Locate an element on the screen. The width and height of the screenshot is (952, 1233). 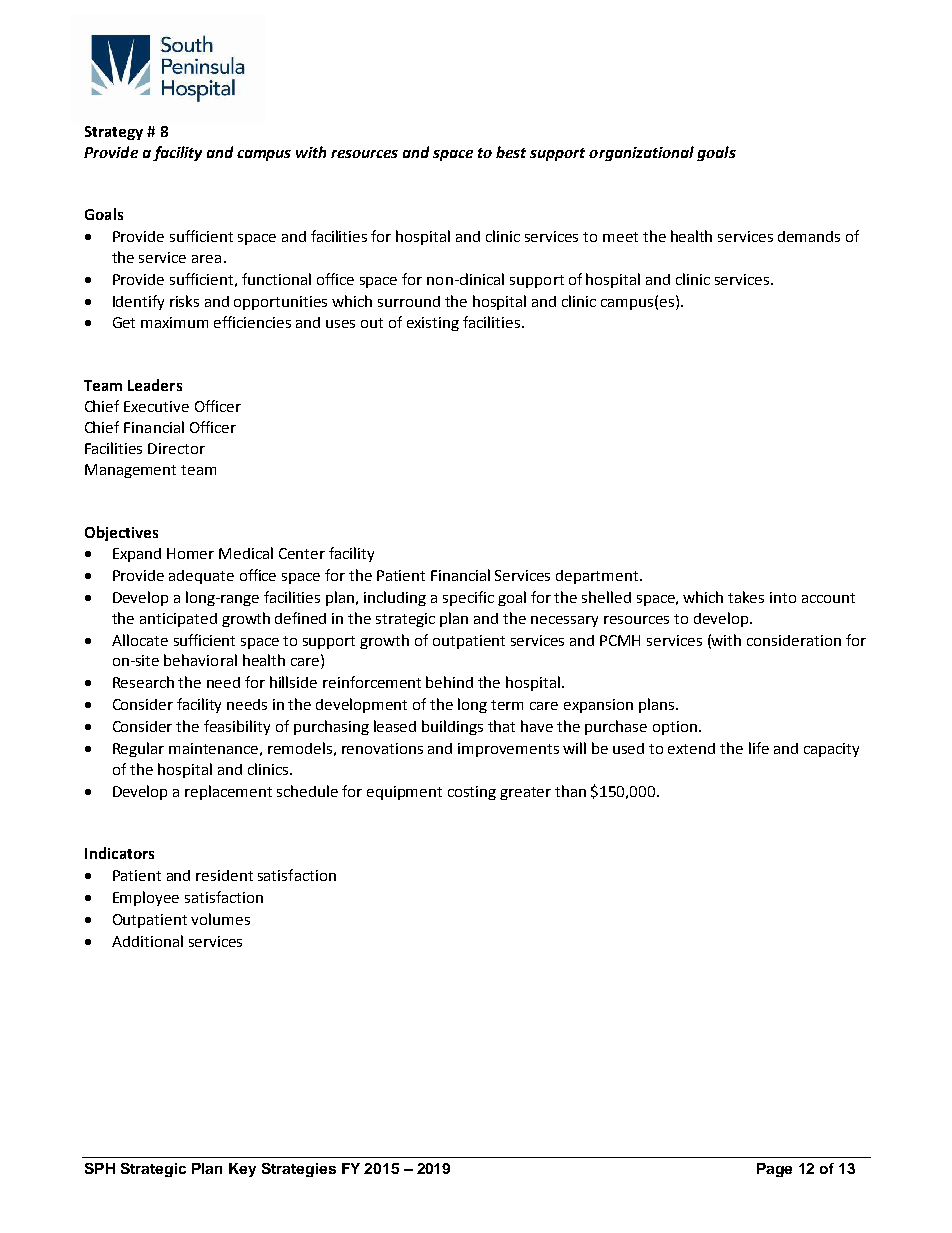
replacement is located at coordinates (228, 792).
